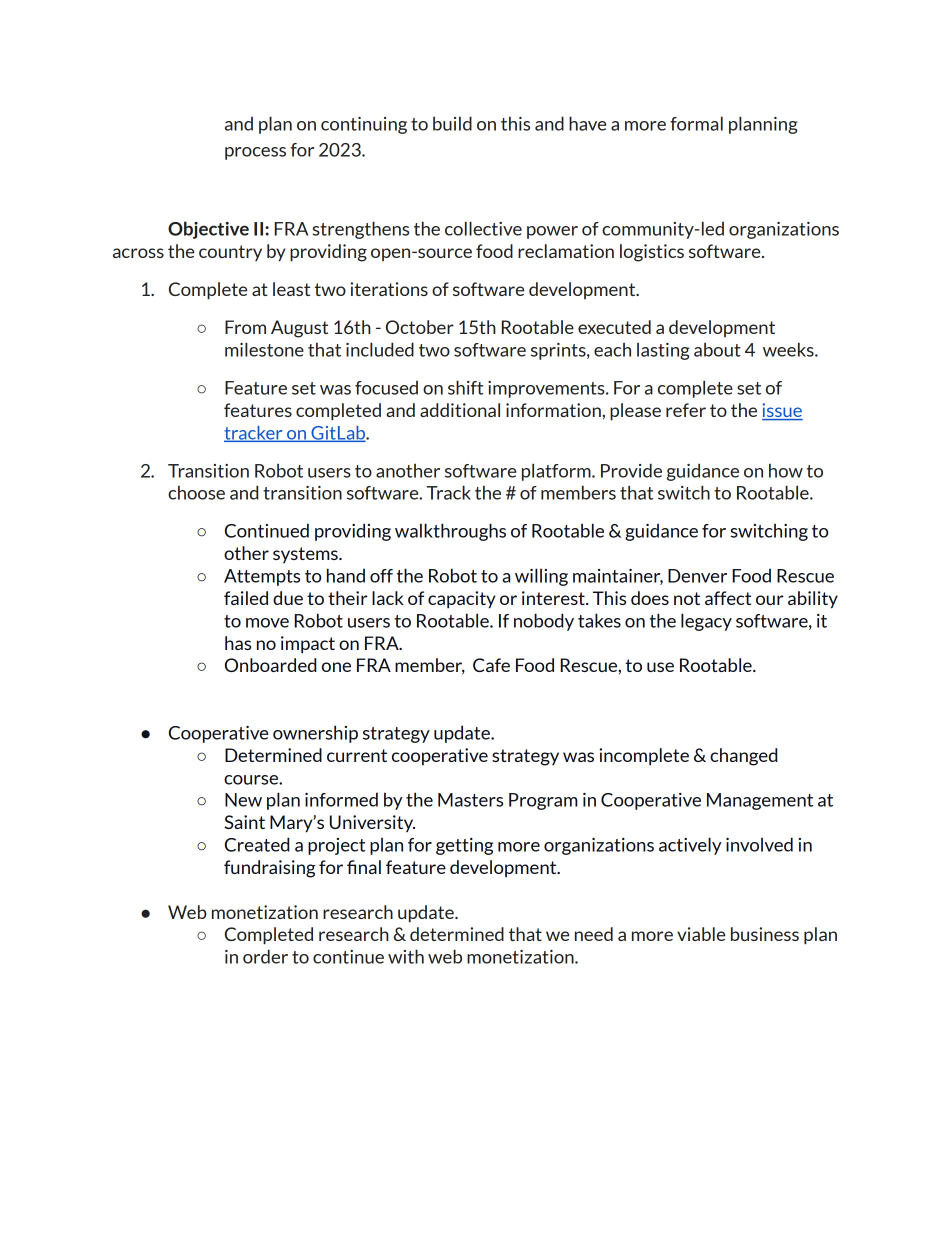 This document has width=952, height=1233. I want to click on build, so click(452, 123).
